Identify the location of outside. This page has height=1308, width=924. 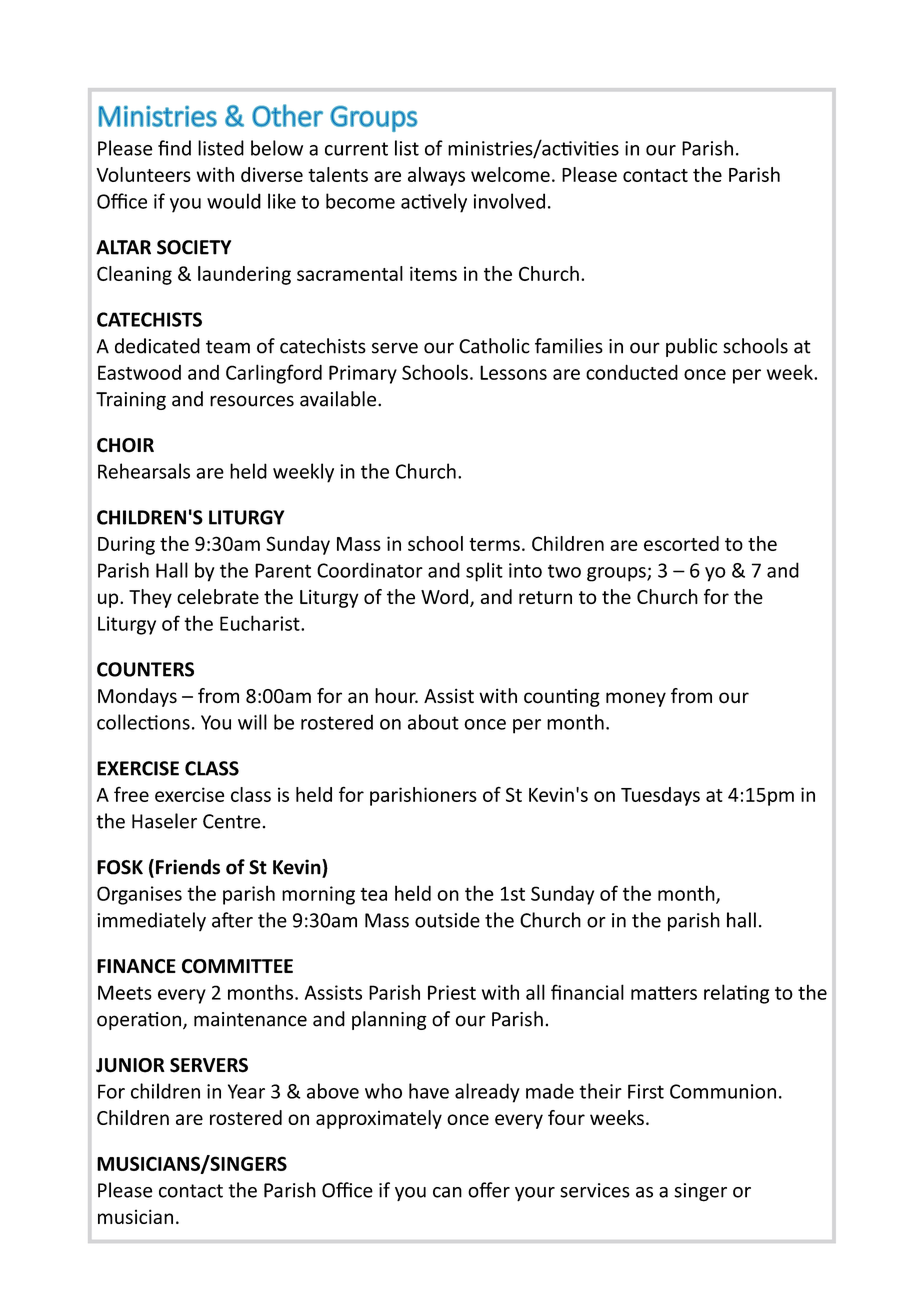
(447, 920).
